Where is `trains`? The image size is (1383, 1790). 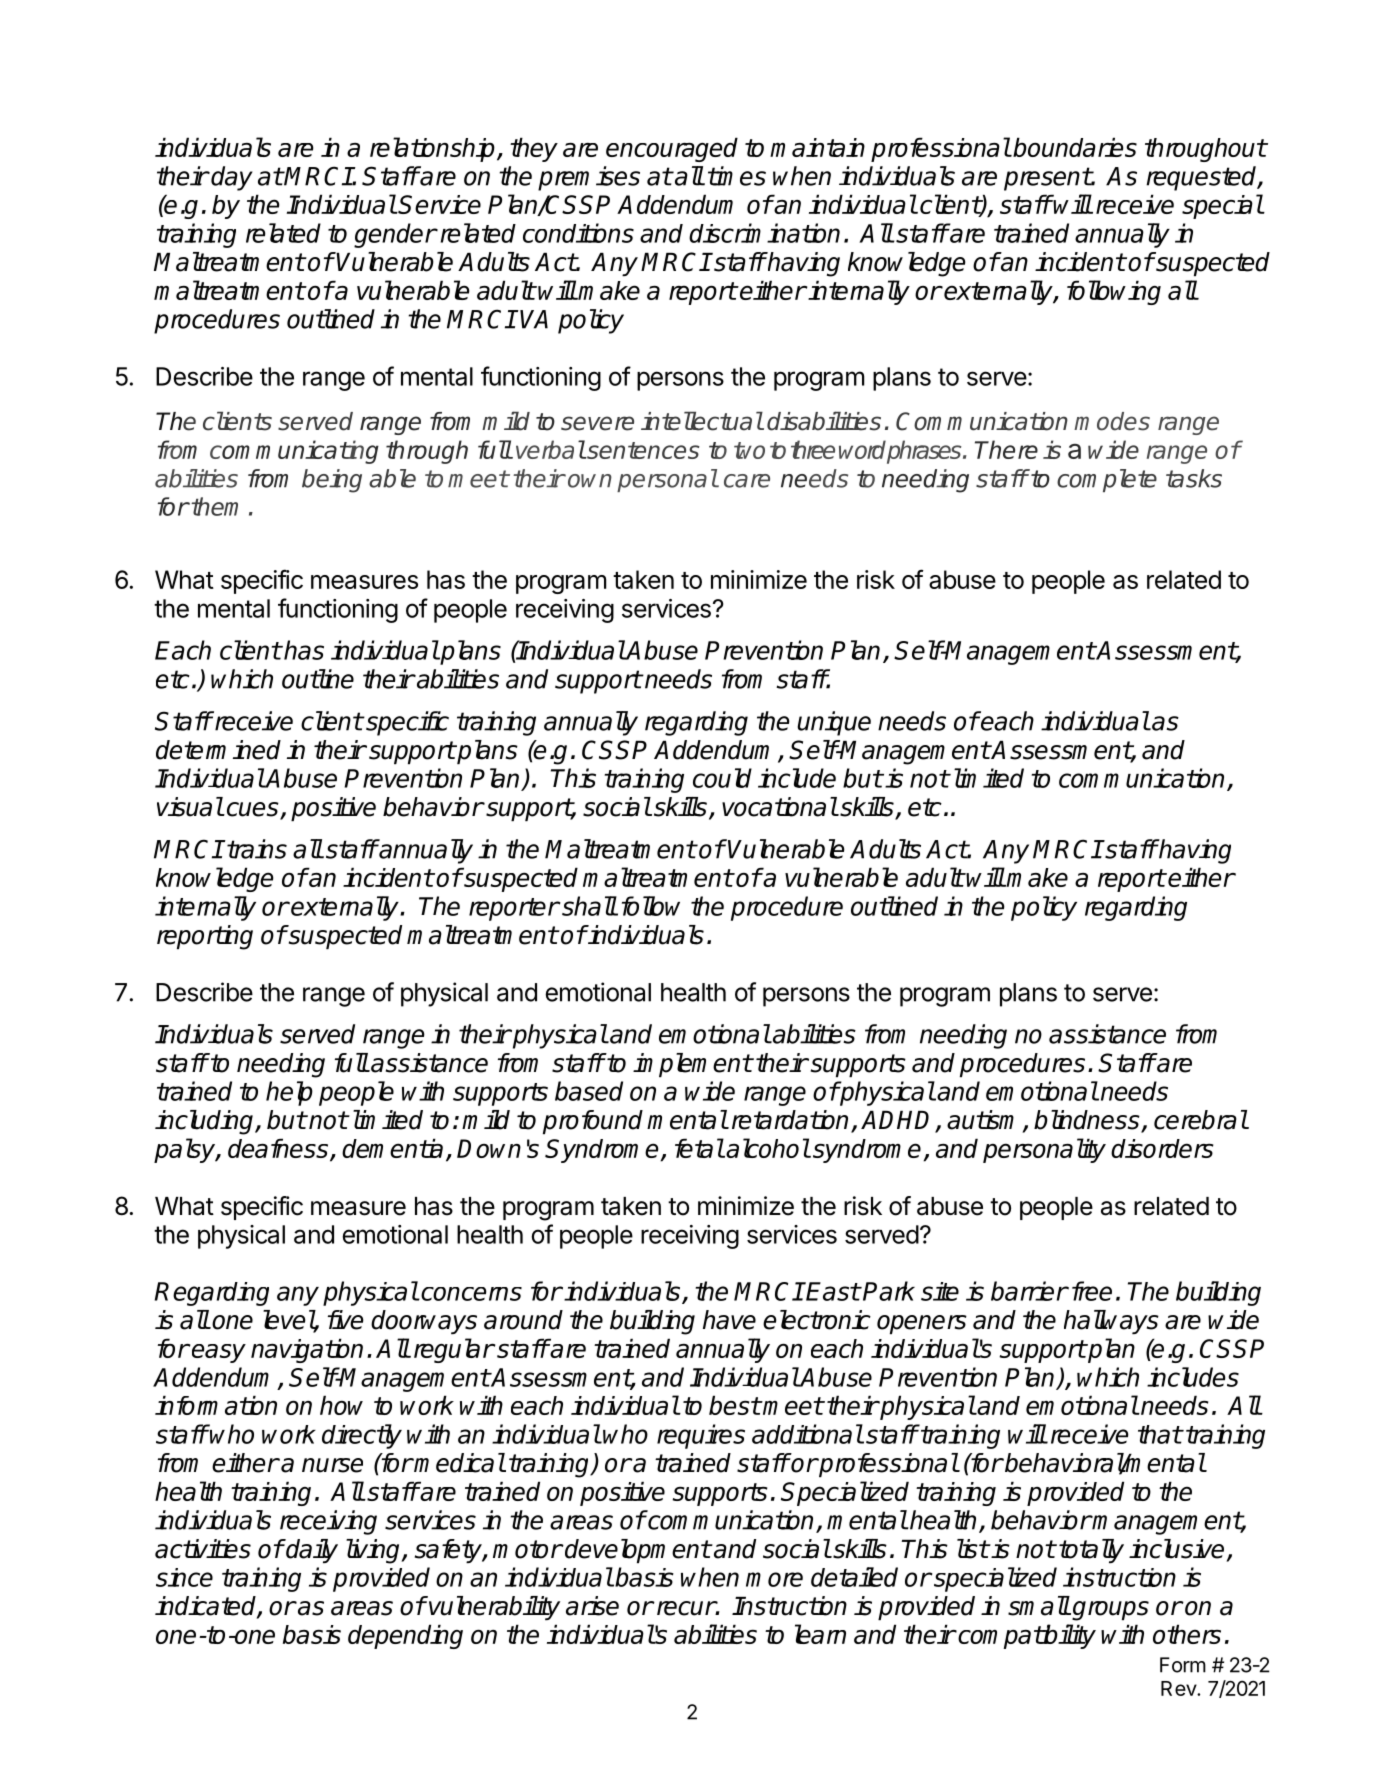
trains is located at coordinates (256, 849).
